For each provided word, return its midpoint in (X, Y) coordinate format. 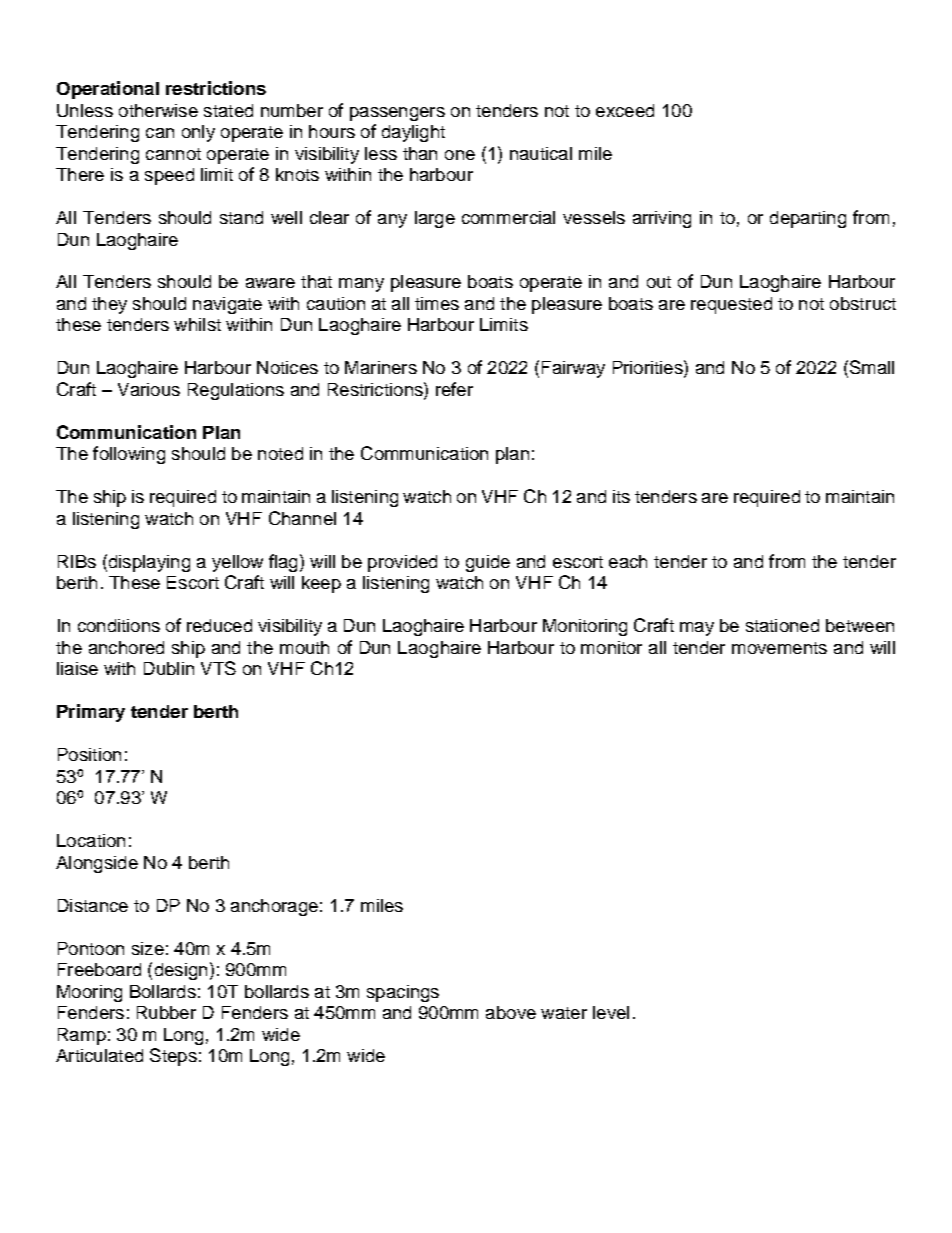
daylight (413, 133)
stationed (782, 625)
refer (454, 389)
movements (779, 648)
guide (488, 563)
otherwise (158, 110)
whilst (197, 324)
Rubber (166, 1012)
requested (731, 305)
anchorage (274, 907)
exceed (625, 110)
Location (91, 840)
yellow (237, 563)
